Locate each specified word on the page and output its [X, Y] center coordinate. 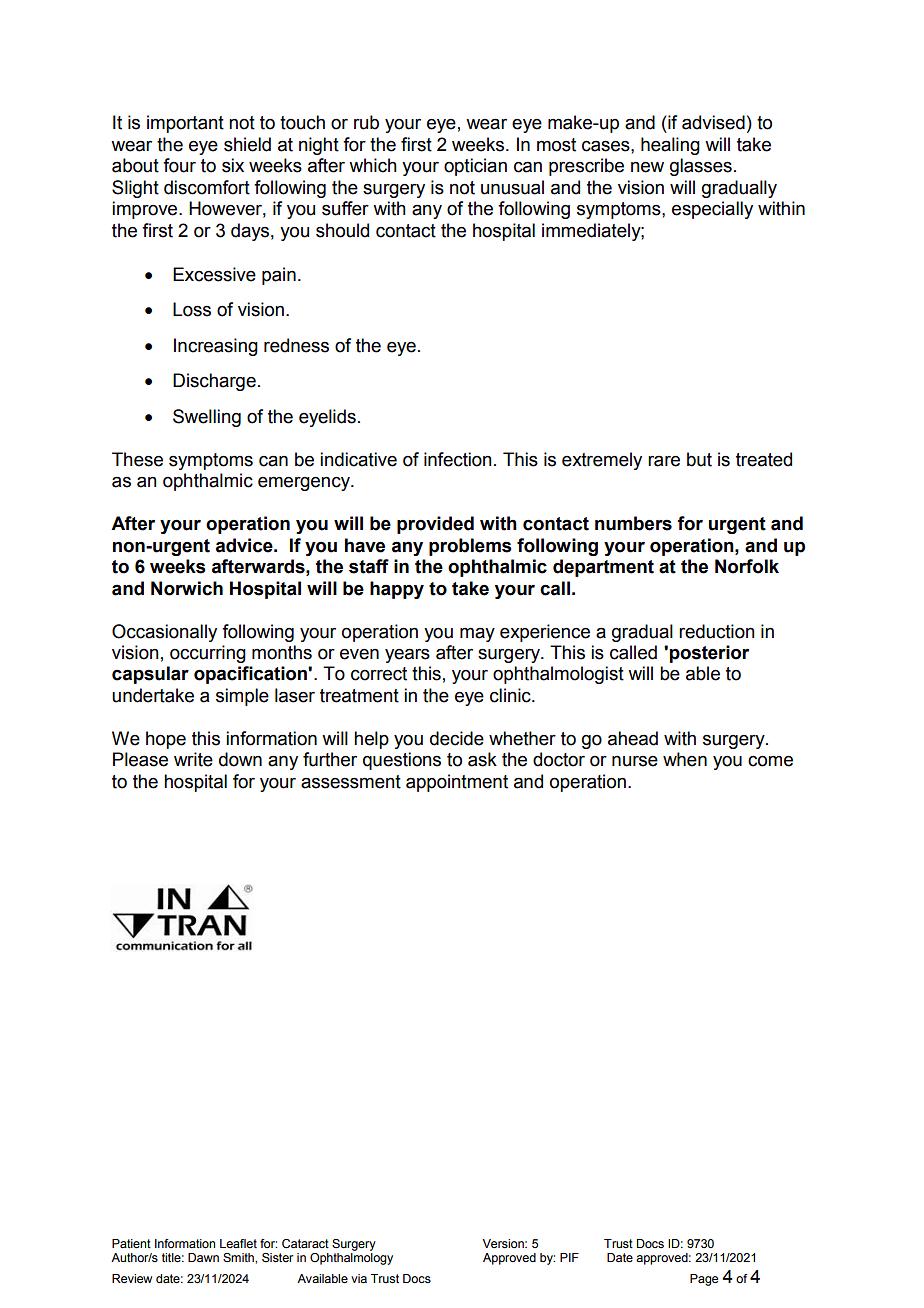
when [685, 759]
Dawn [203, 1257]
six [233, 165]
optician [475, 167]
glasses [701, 167]
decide [457, 738]
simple [242, 697]
